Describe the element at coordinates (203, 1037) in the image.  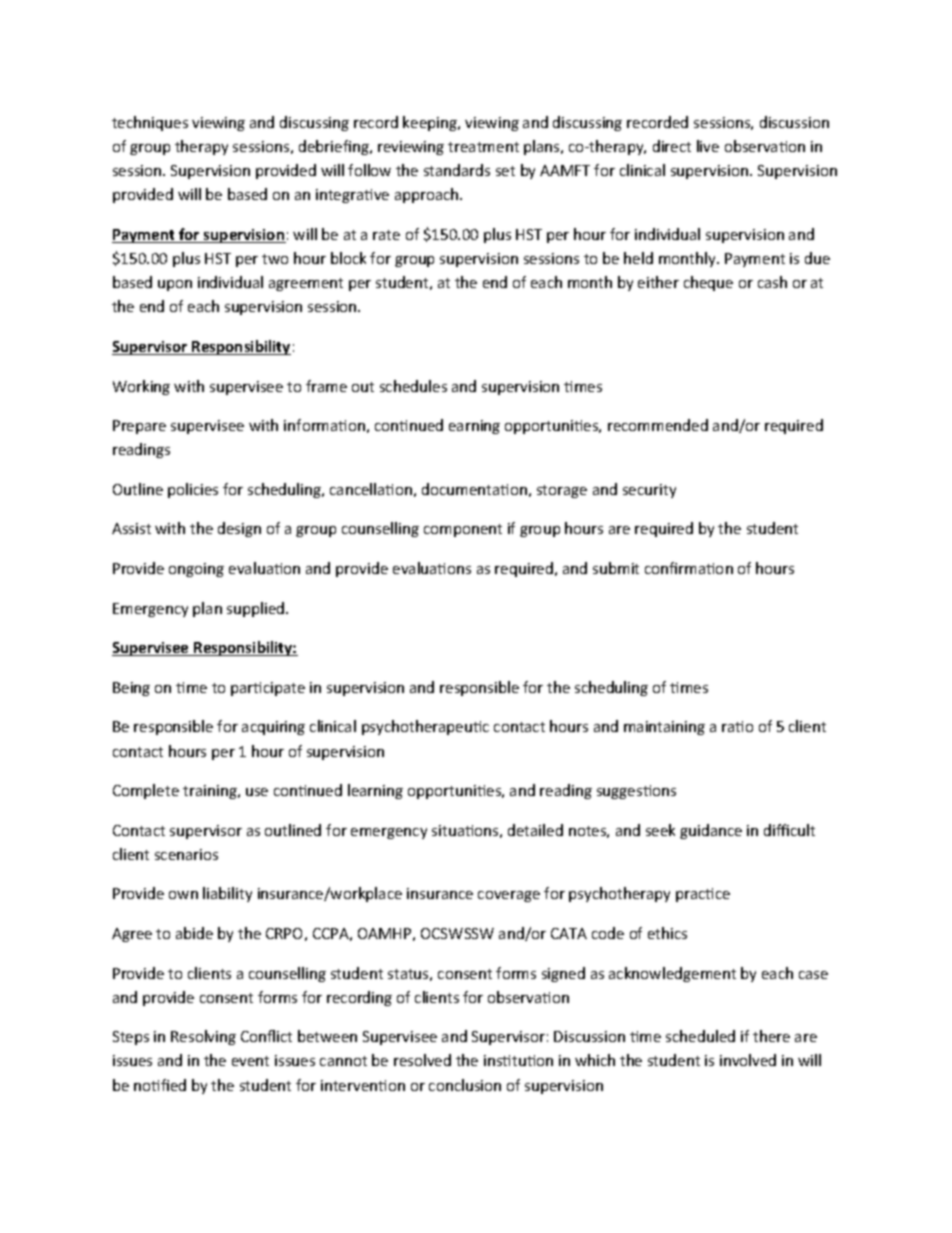
I see `Resolving` at that location.
